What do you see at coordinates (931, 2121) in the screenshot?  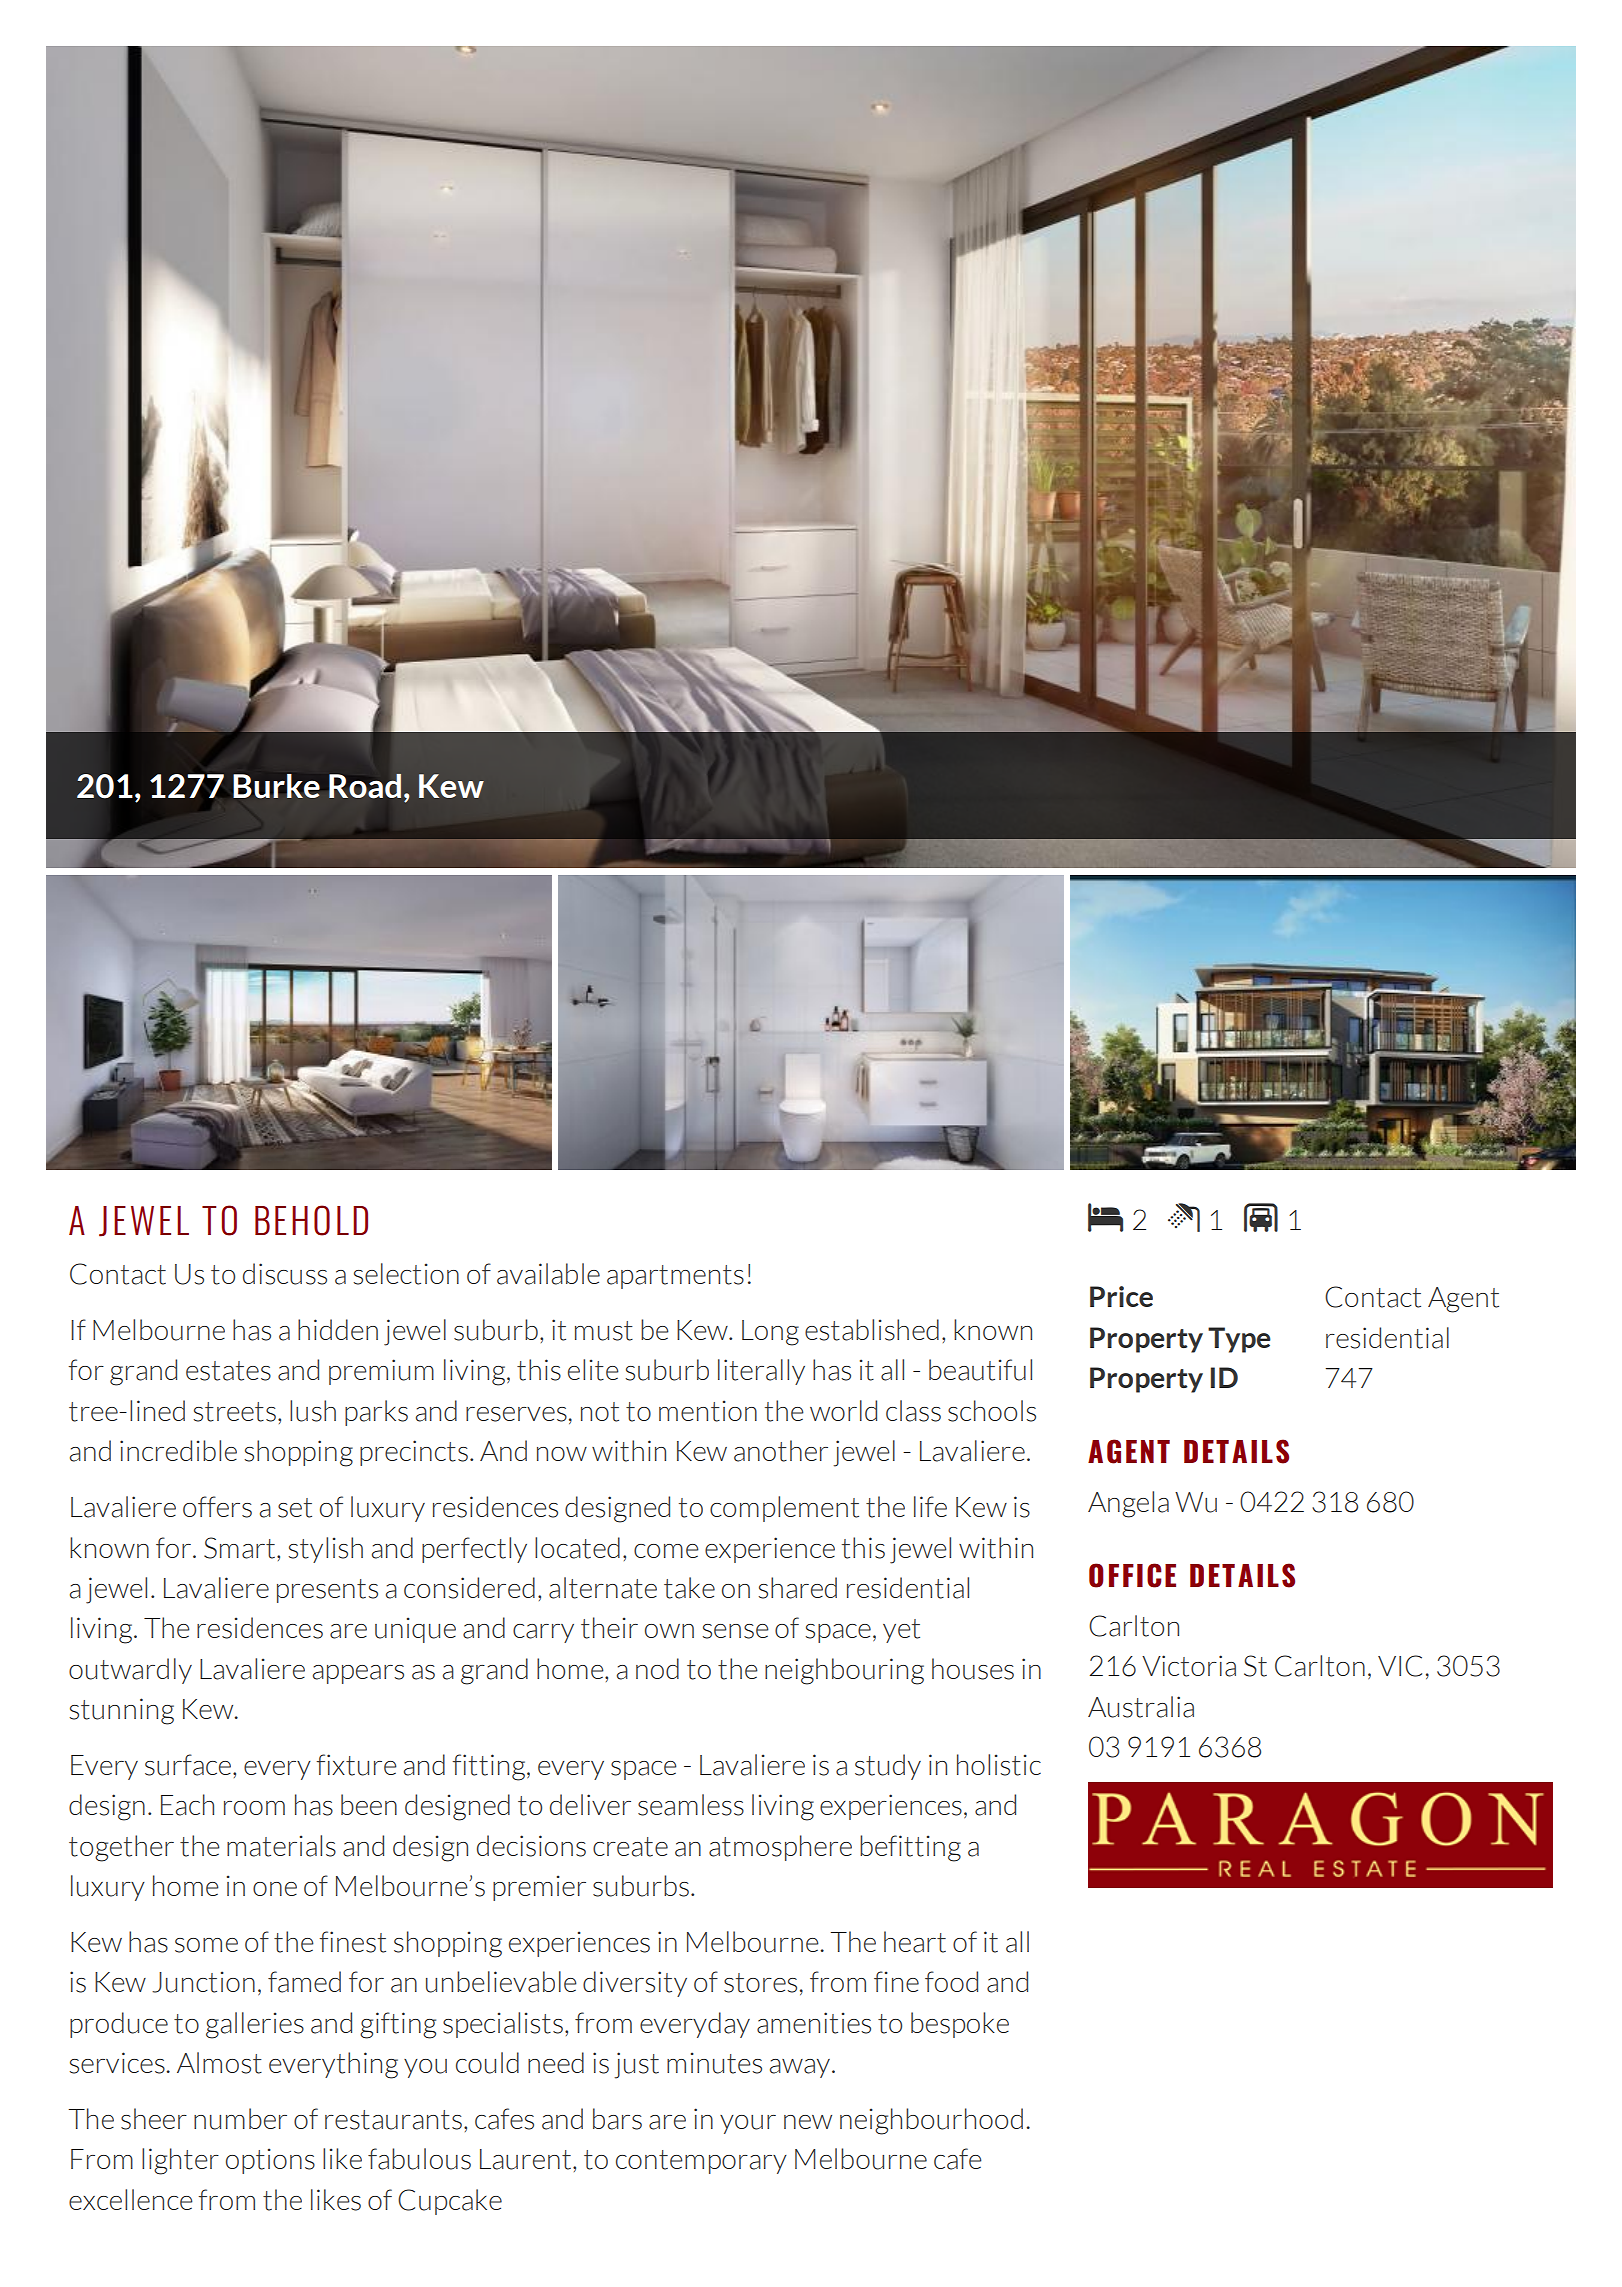 I see `neighbourhood` at bounding box center [931, 2121].
